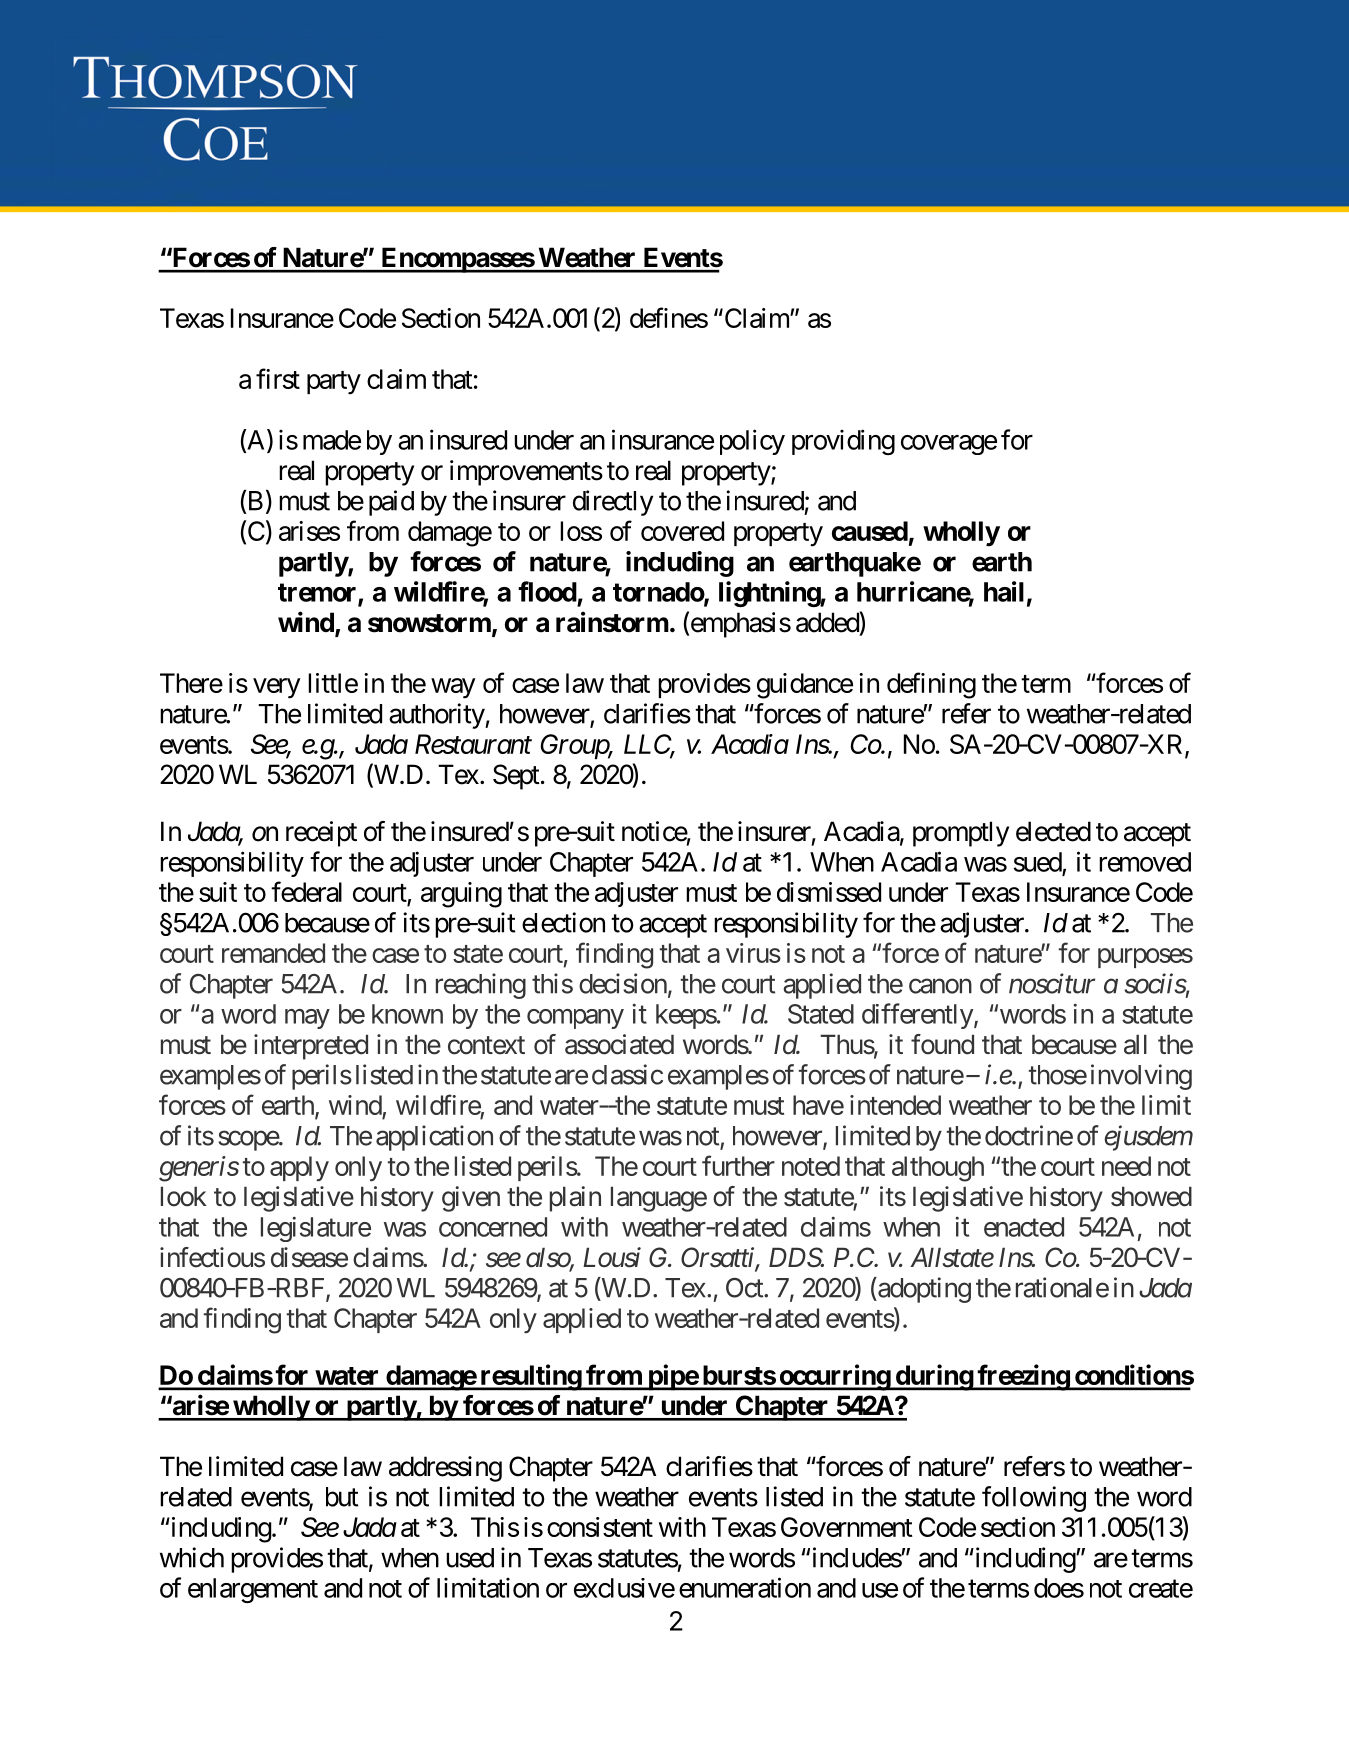  What do you see at coordinates (752, 442) in the image?
I see `policy` at bounding box center [752, 442].
